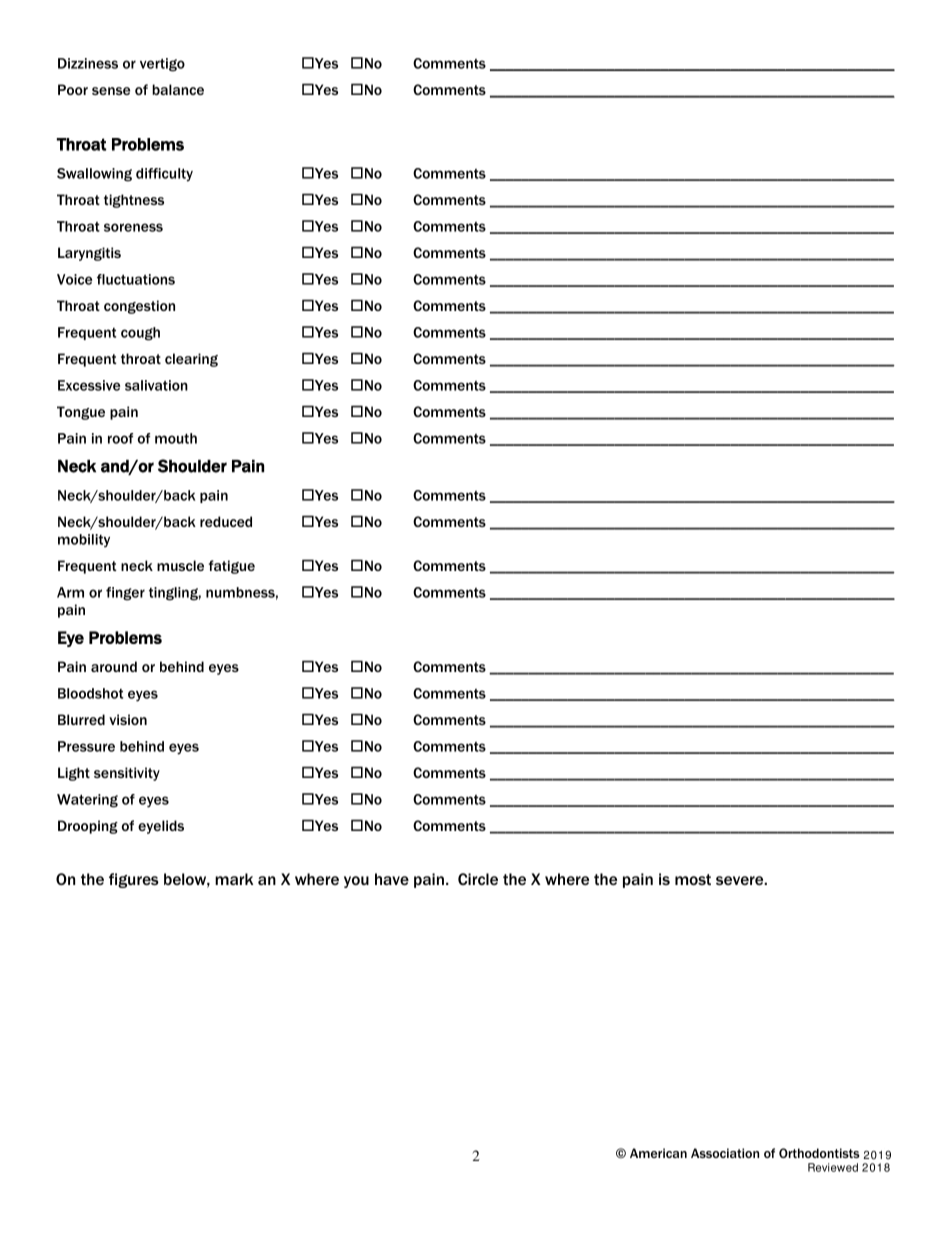 The width and height of the document is (952, 1233). What do you see at coordinates (127, 774) in the document?
I see `sensitivity` at bounding box center [127, 774].
